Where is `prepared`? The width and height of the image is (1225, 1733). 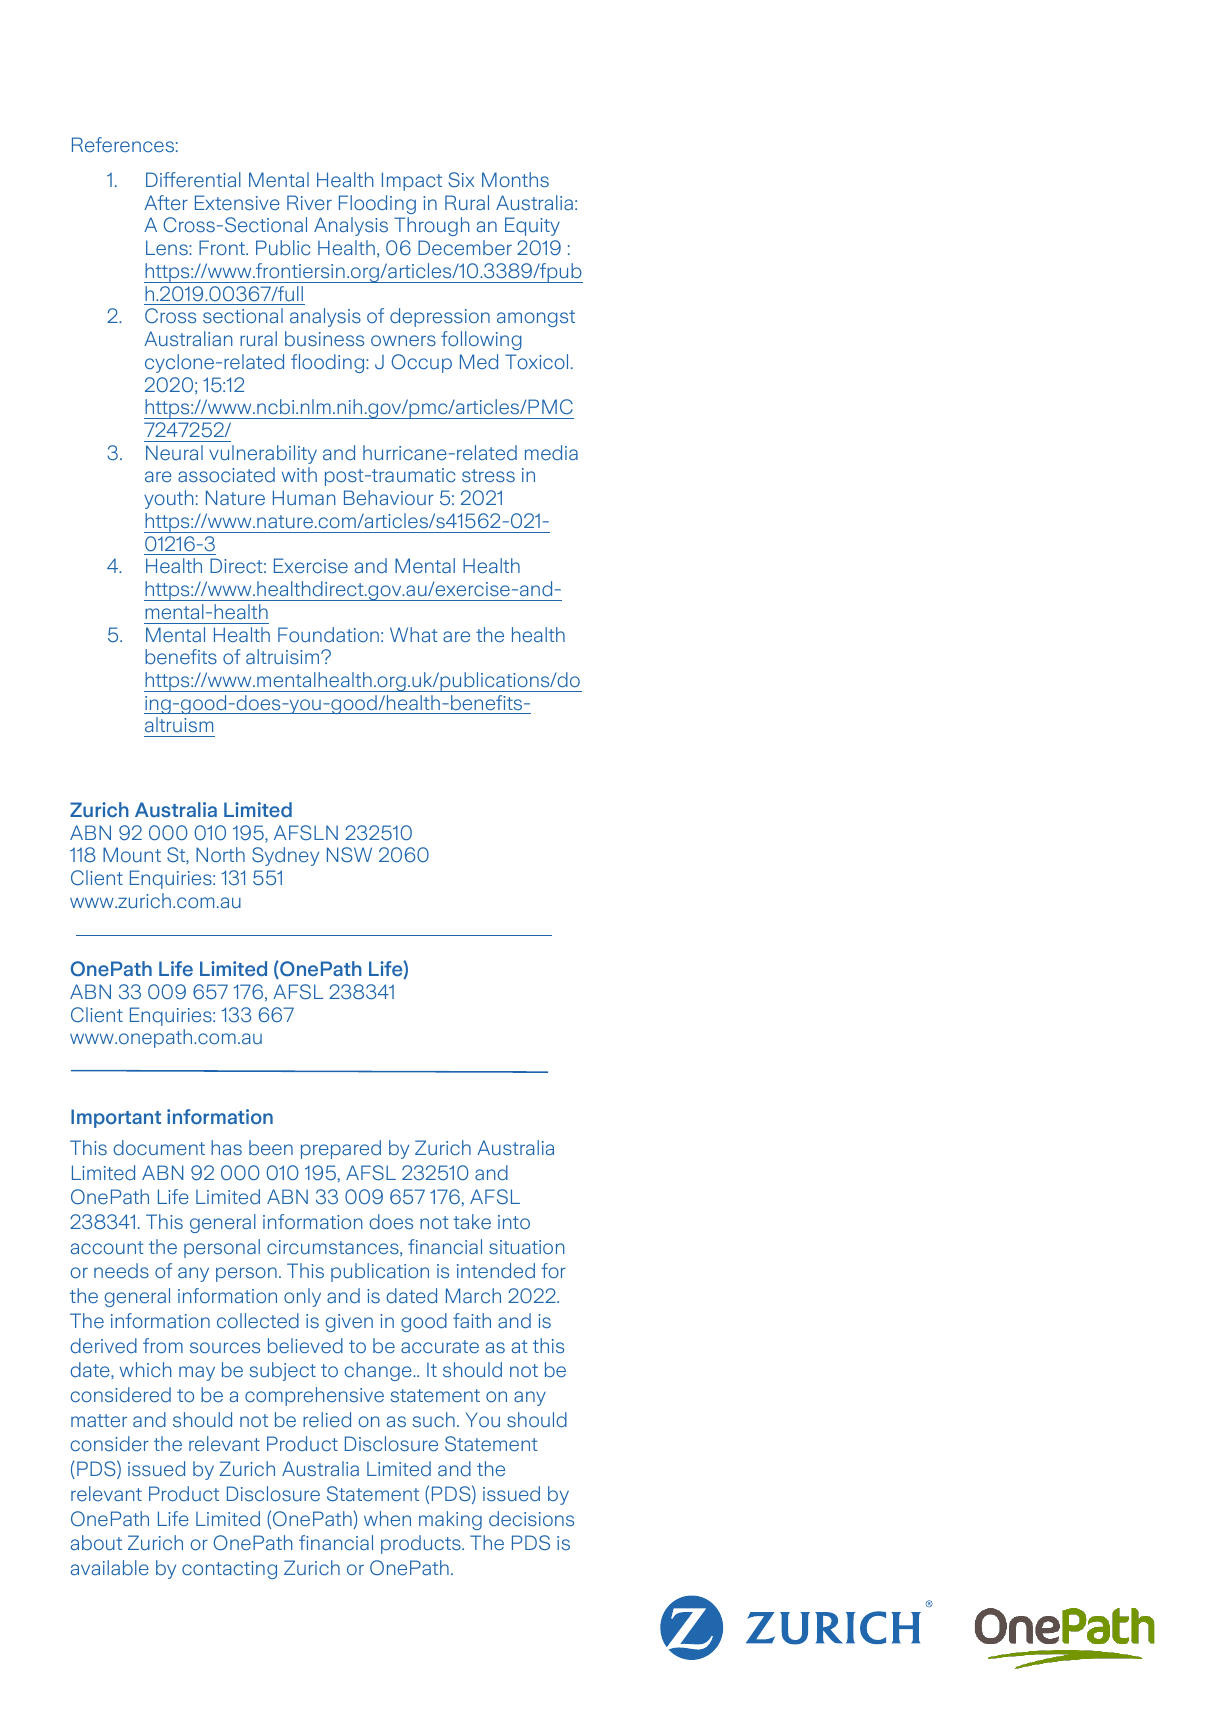 prepared is located at coordinates (341, 1149).
